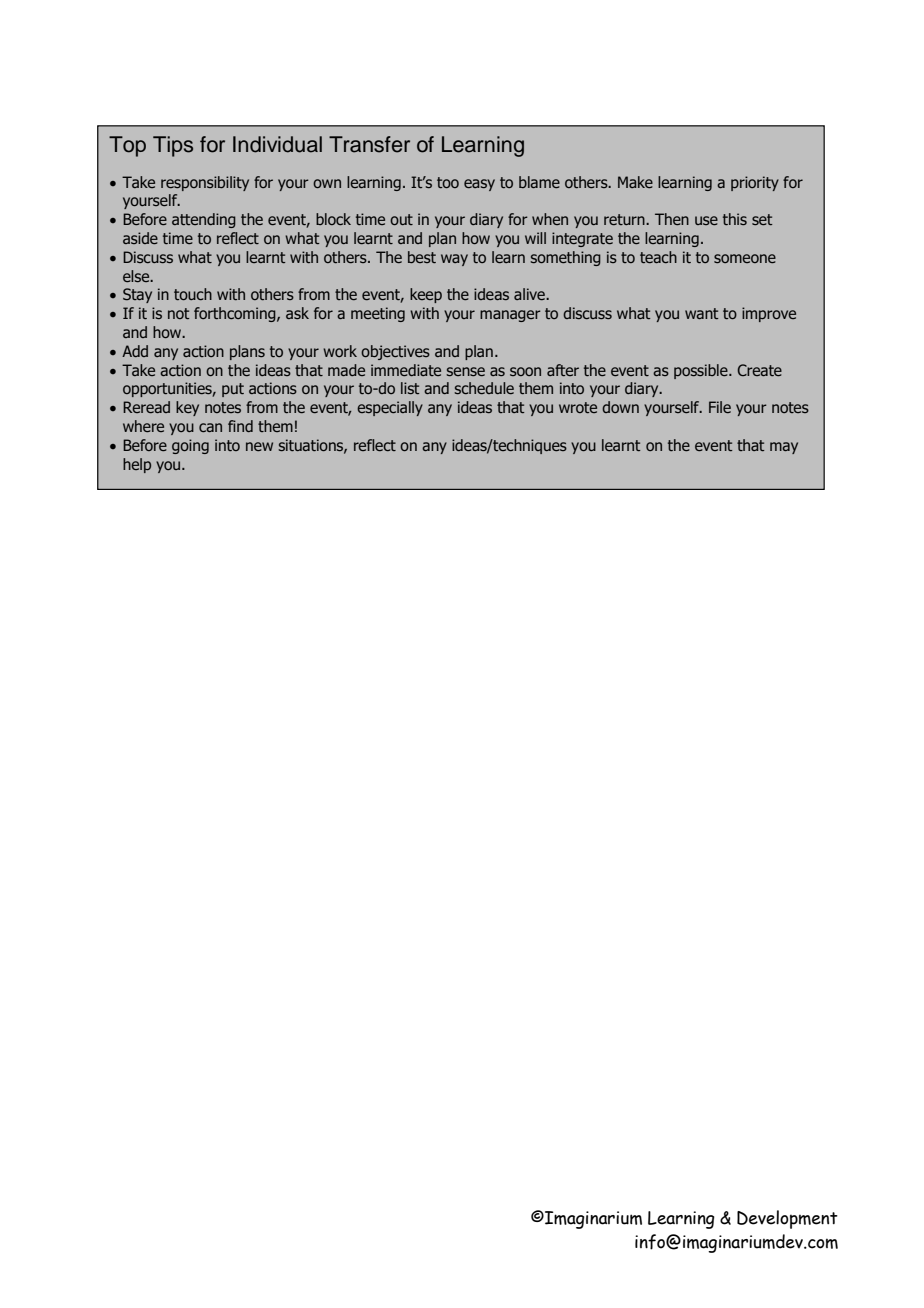 Image resolution: width=924 pixels, height=1308 pixels. What do you see at coordinates (578, 407) in the image?
I see `wrote` at bounding box center [578, 407].
